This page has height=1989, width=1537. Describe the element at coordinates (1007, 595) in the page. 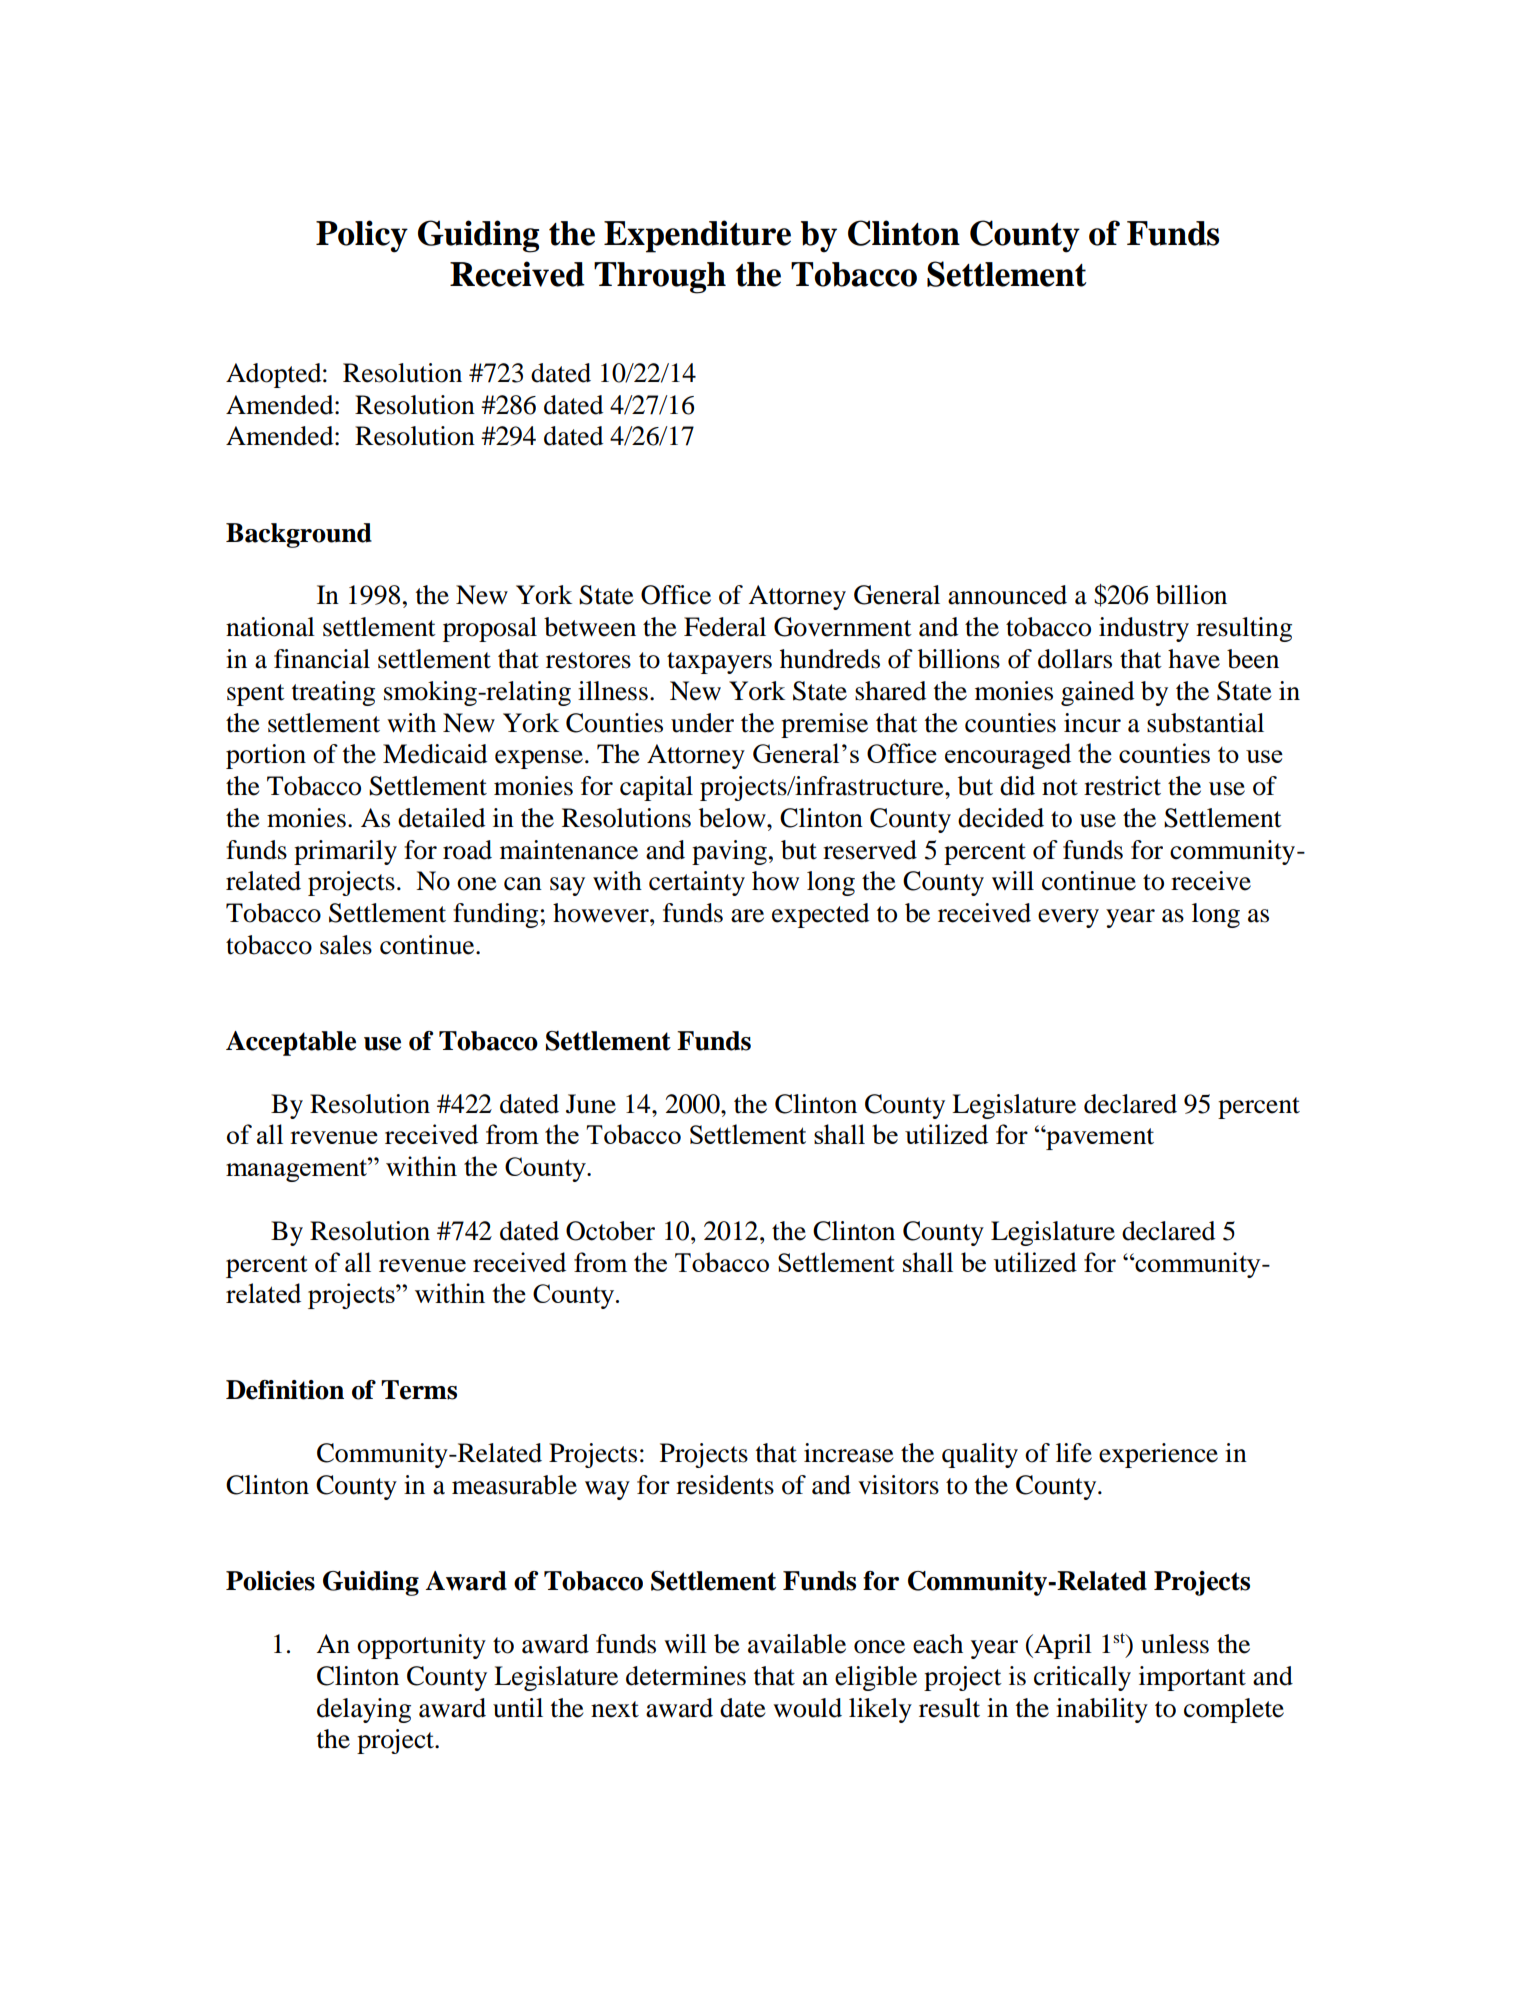

I see `announced` at that location.
